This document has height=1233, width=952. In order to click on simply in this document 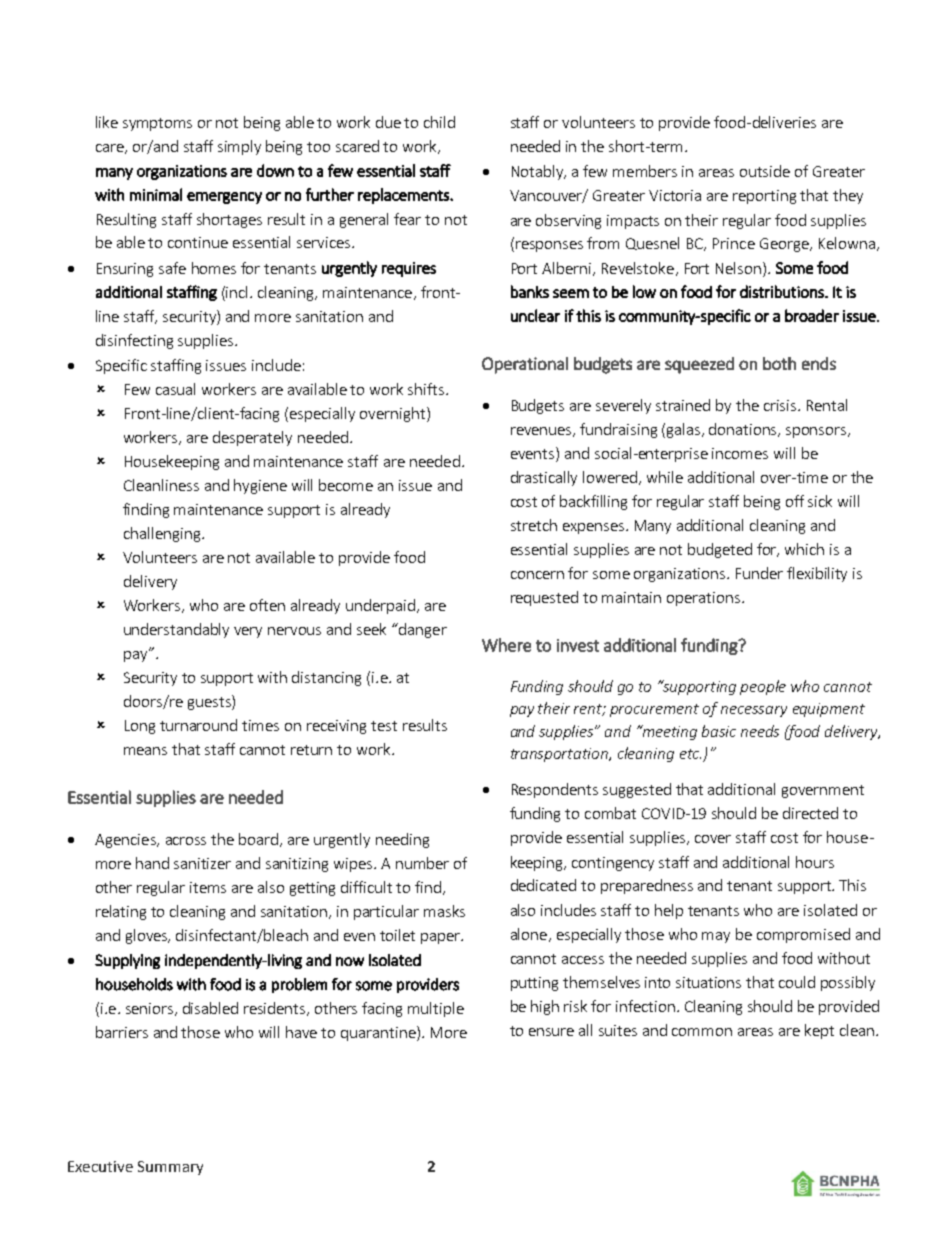, I will do `click(239, 147)`.
